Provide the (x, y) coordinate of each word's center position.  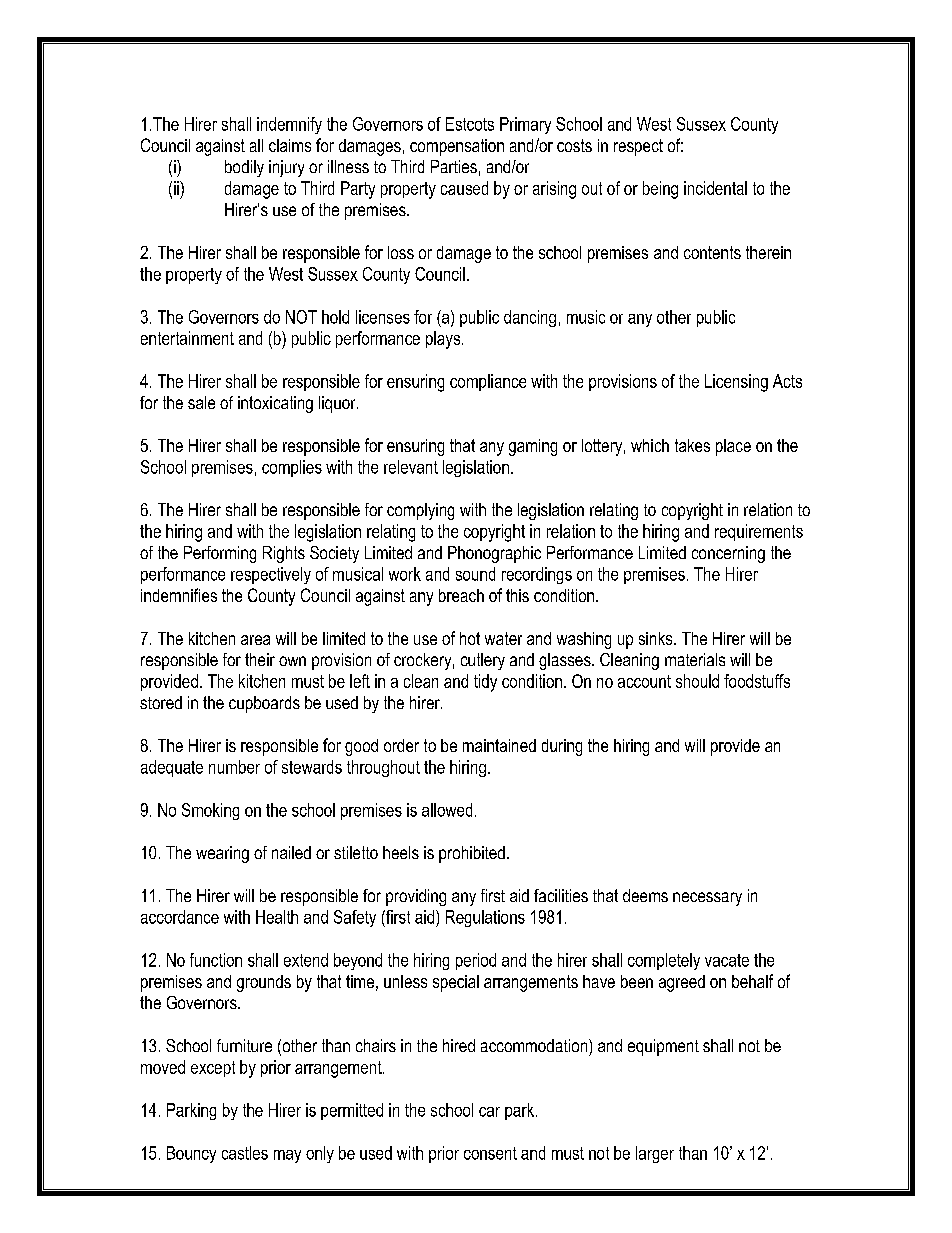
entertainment (187, 338)
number (234, 767)
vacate (727, 960)
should (697, 681)
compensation (457, 147)
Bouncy (191, 1154)
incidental (715, 188)
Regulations (485, 918)
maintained (499, 745)
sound (475, 574)
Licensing (736, 383)
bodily (244, 168)
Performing (220, 554)
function (216, 960)
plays (443, 340)
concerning (728, 554)
